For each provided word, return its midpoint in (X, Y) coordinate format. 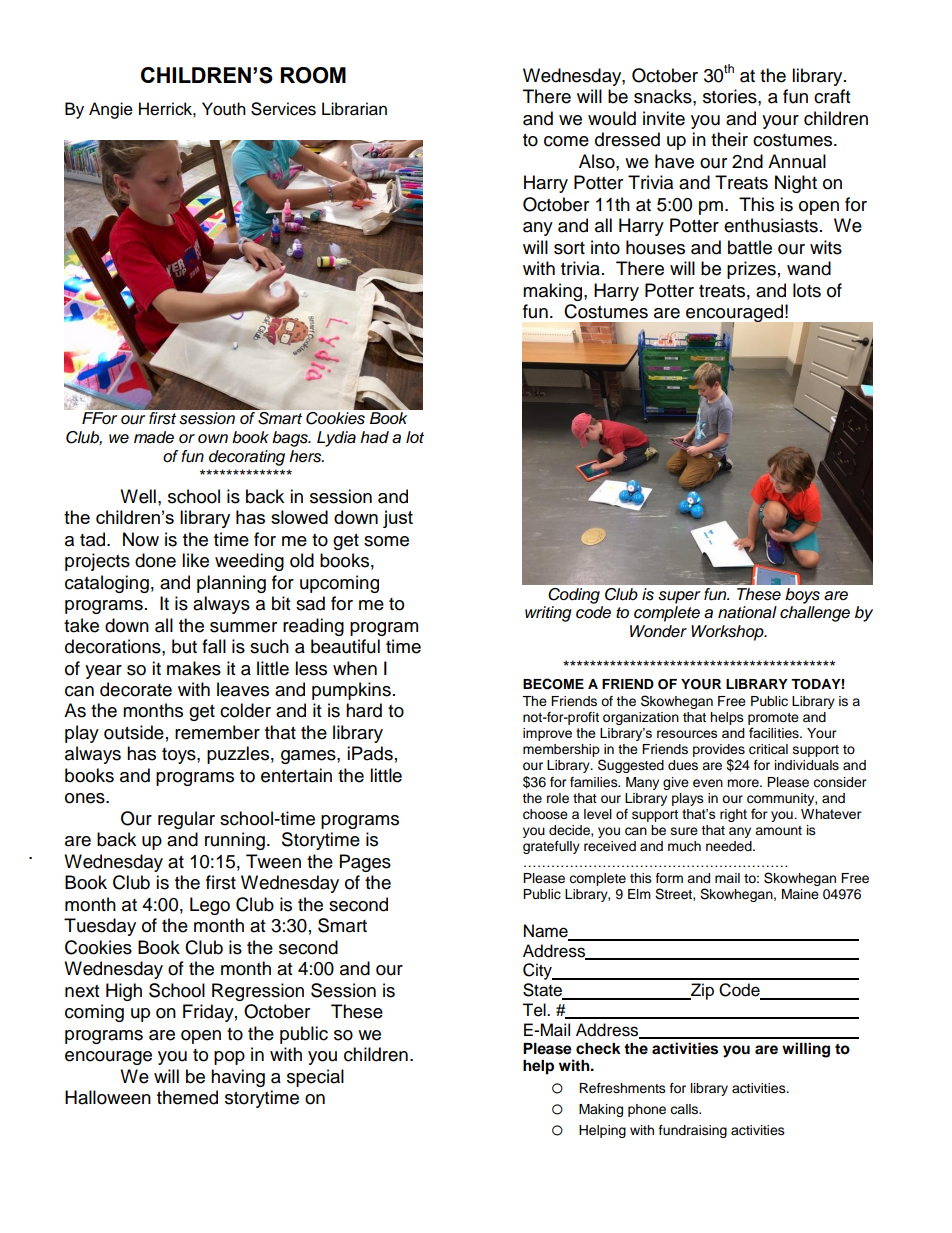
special (315, 1078)
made (154, 437)
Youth (224, 109)
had (374, 437)
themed (187, 1097)
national (747, 612)
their (729, 139)
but (184, 646)
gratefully (551, 847)
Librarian (354, 109)
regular (186, 820)
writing (548, 614)
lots (807, 290)
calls (685, 1109)
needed (730, 846)
